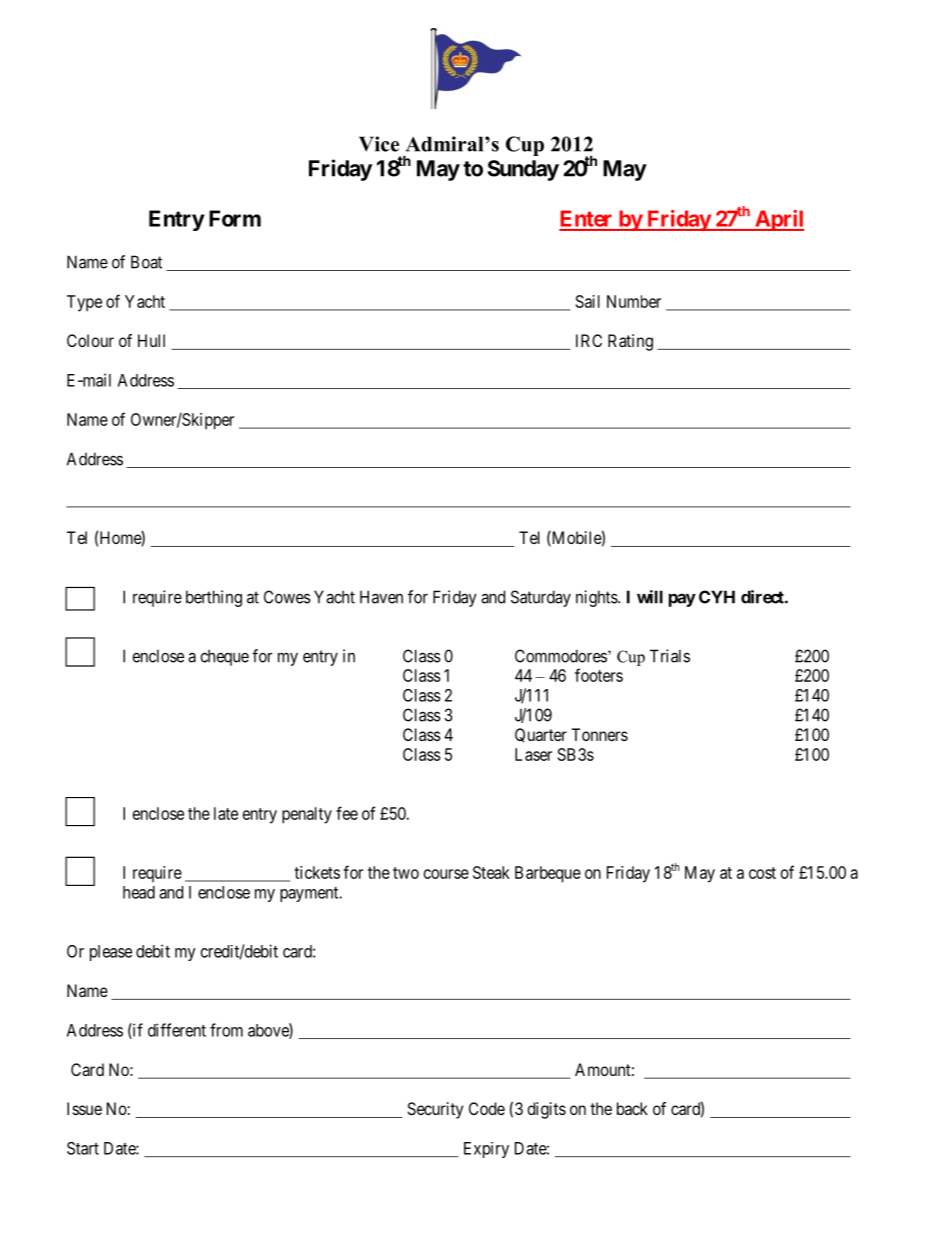 The height and width of the image is (1233, 952). What do you see at coordinates (235, 218) in the image?
I see `Form` at bounding box center [235, 218].
